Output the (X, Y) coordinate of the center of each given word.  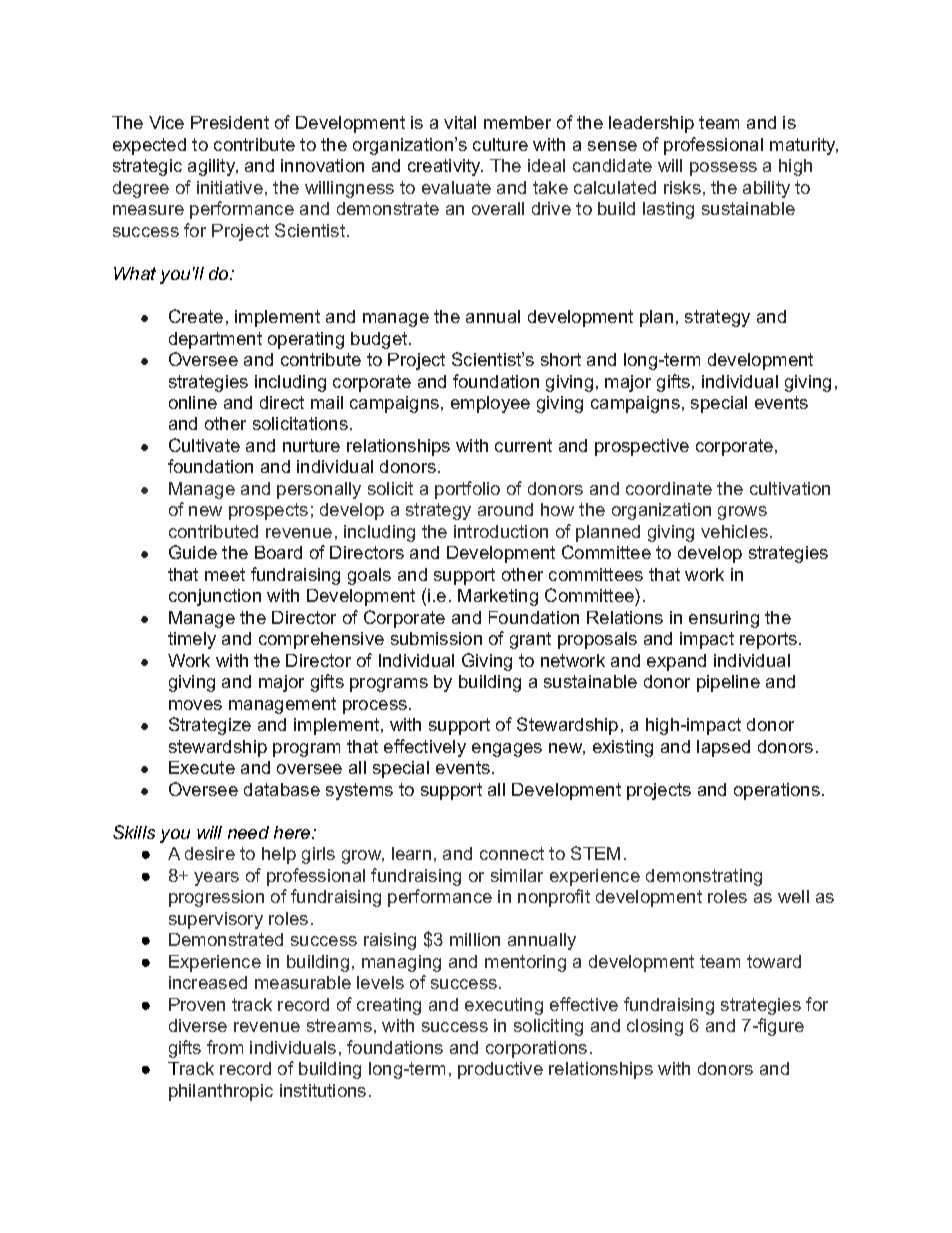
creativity (445, 167)
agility (213, 167)
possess (723, 169)
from (225, 1047)
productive (500, 1070)
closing (655, 1027)
